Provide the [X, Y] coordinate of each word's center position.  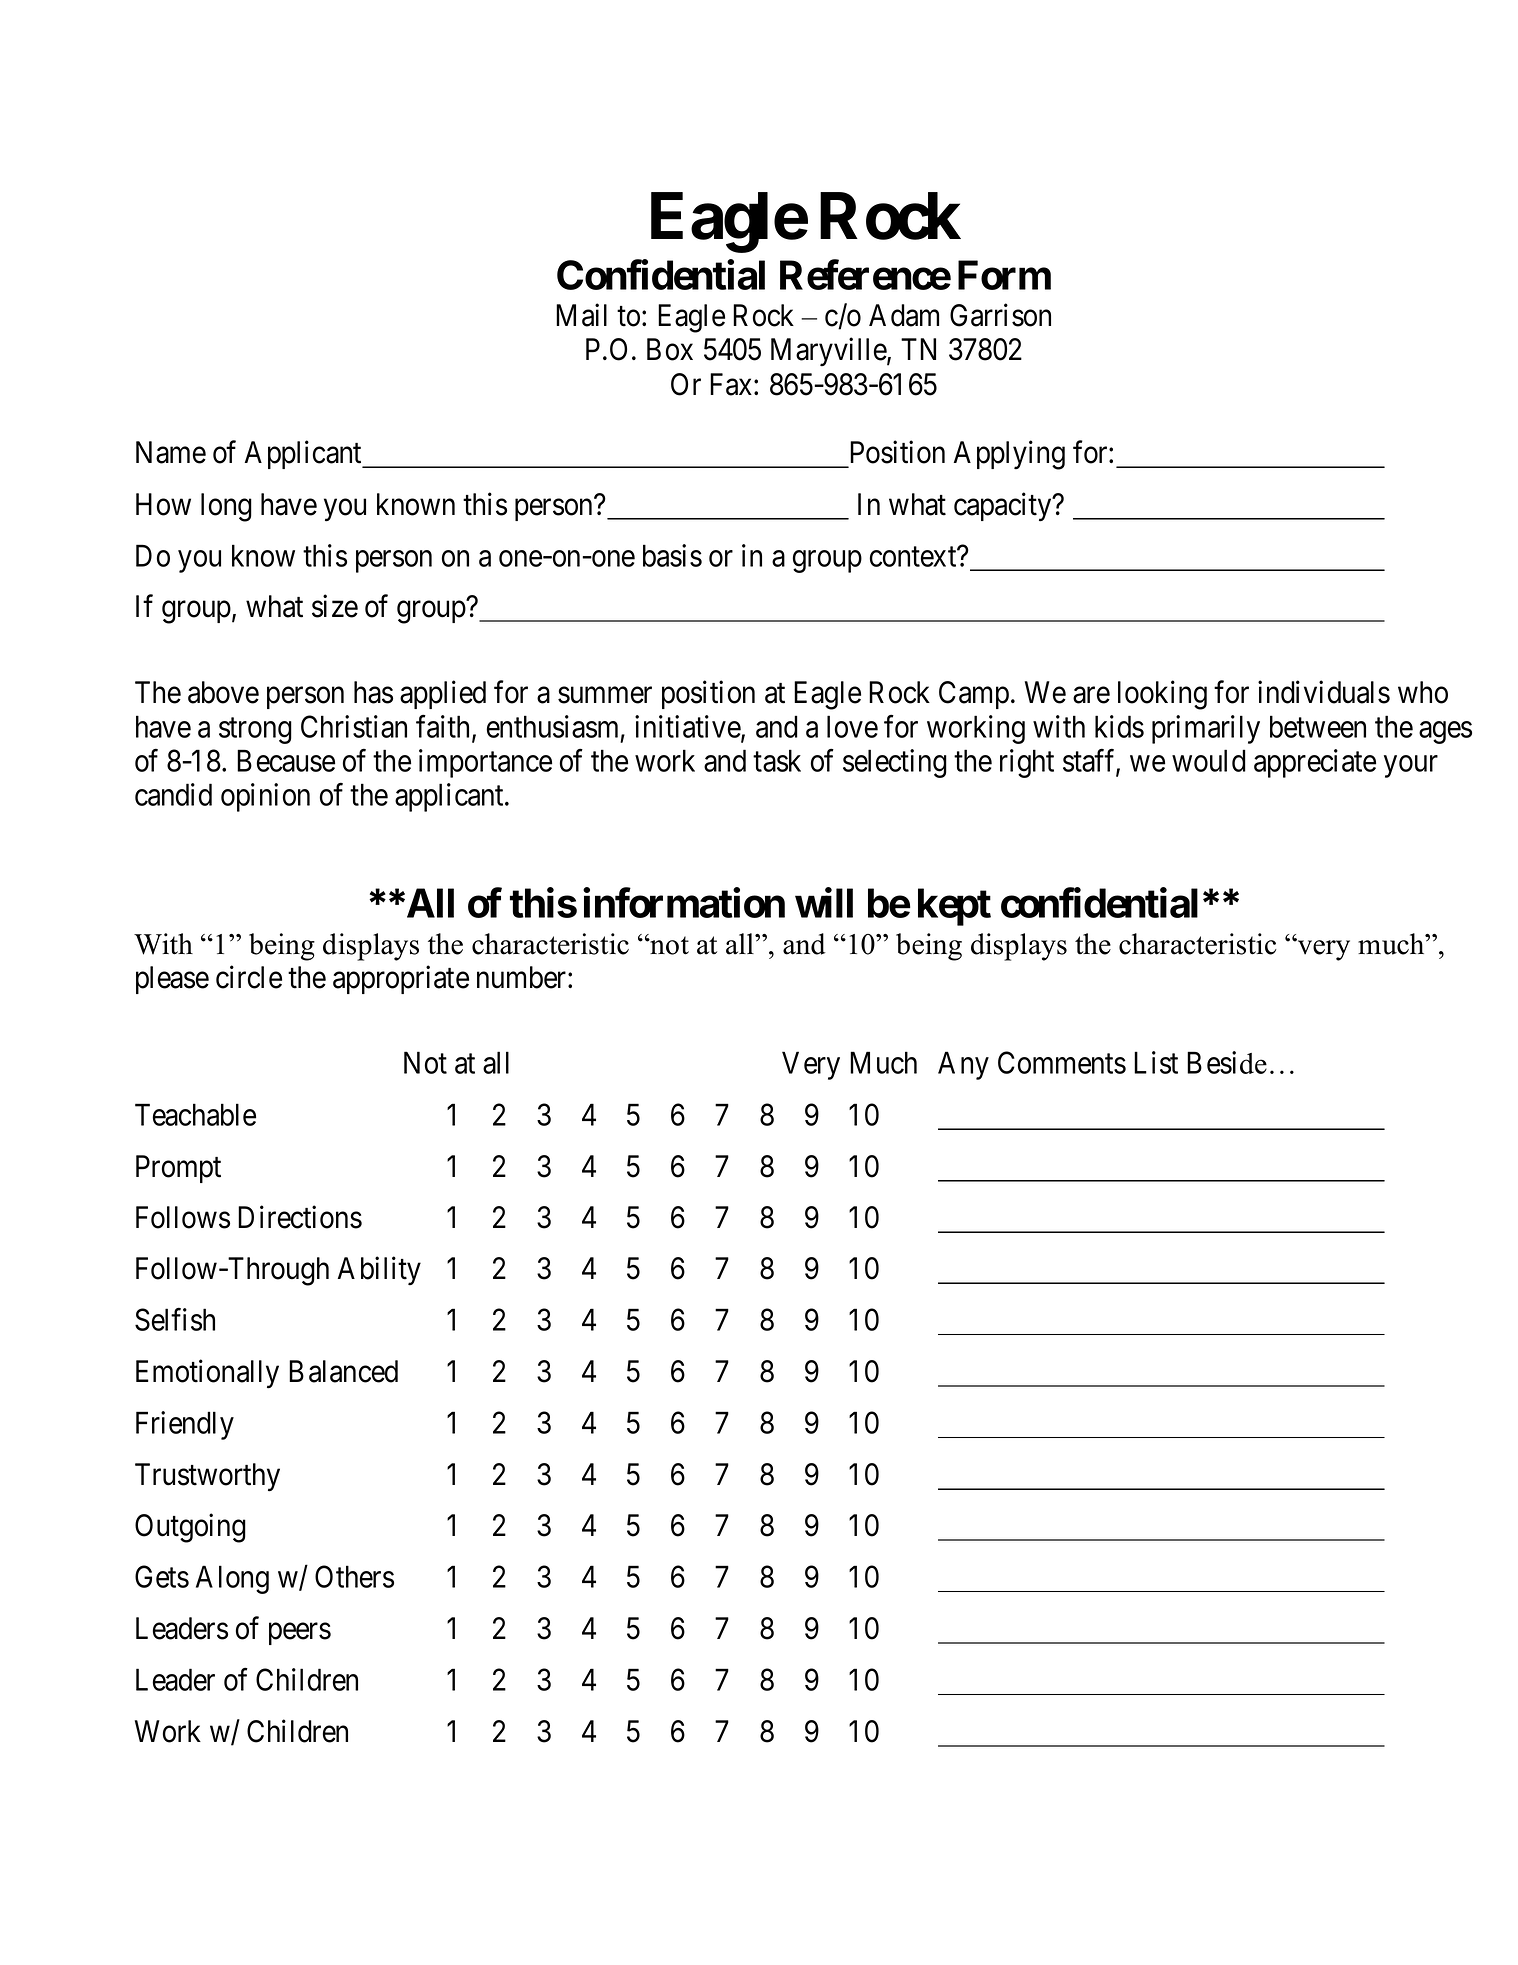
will [824, 903]
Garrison [1000, 315]
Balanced [343, 1371]
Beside [1227, 1062]
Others [354, 1576]
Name [171, 452]
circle [249, 977]
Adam [904, 315]
